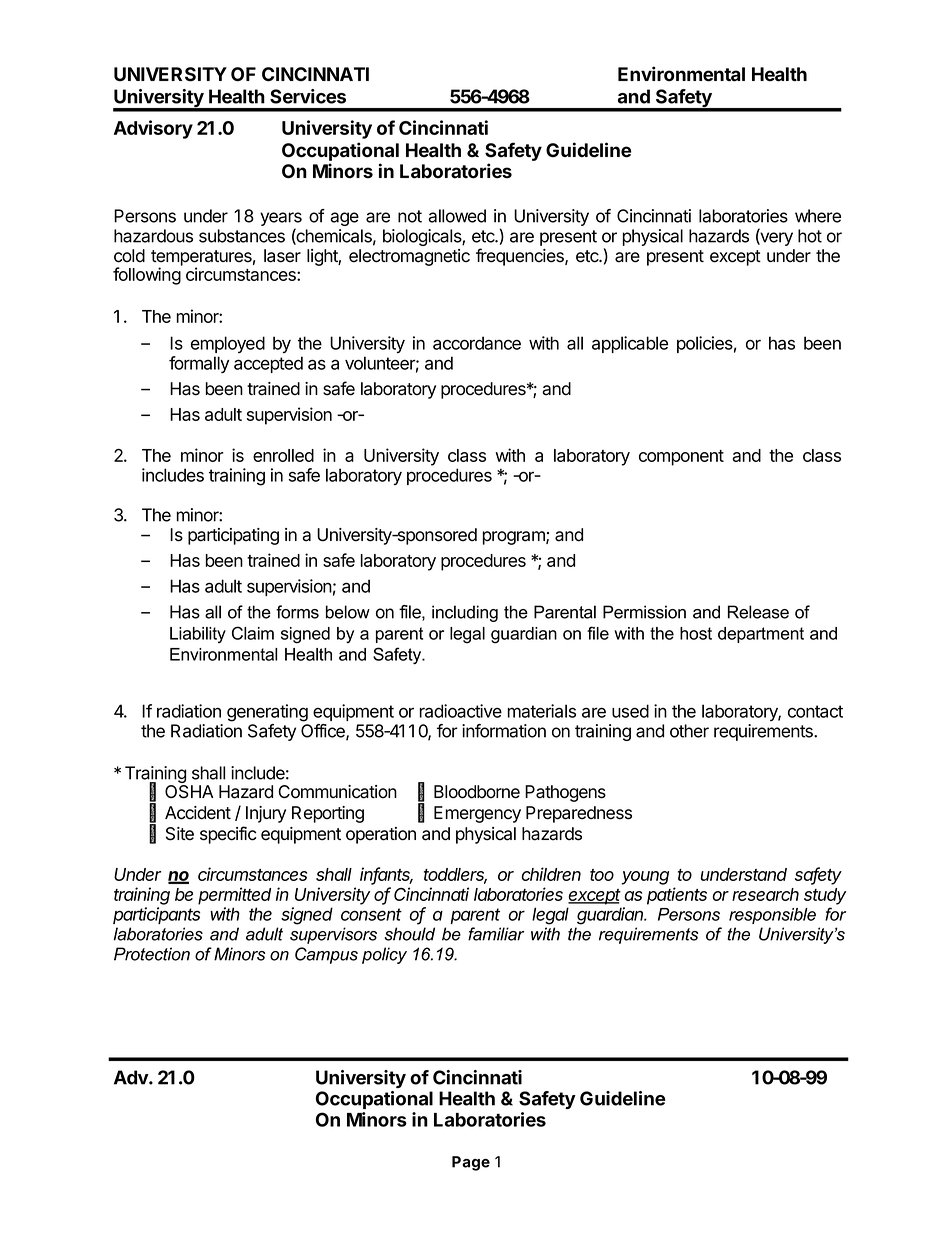 Image resolution: width=952 pixels, height=1233 pixels. Describe the element at coordinates (477, 343) in the screenshot. I see `accordance` at that location.
